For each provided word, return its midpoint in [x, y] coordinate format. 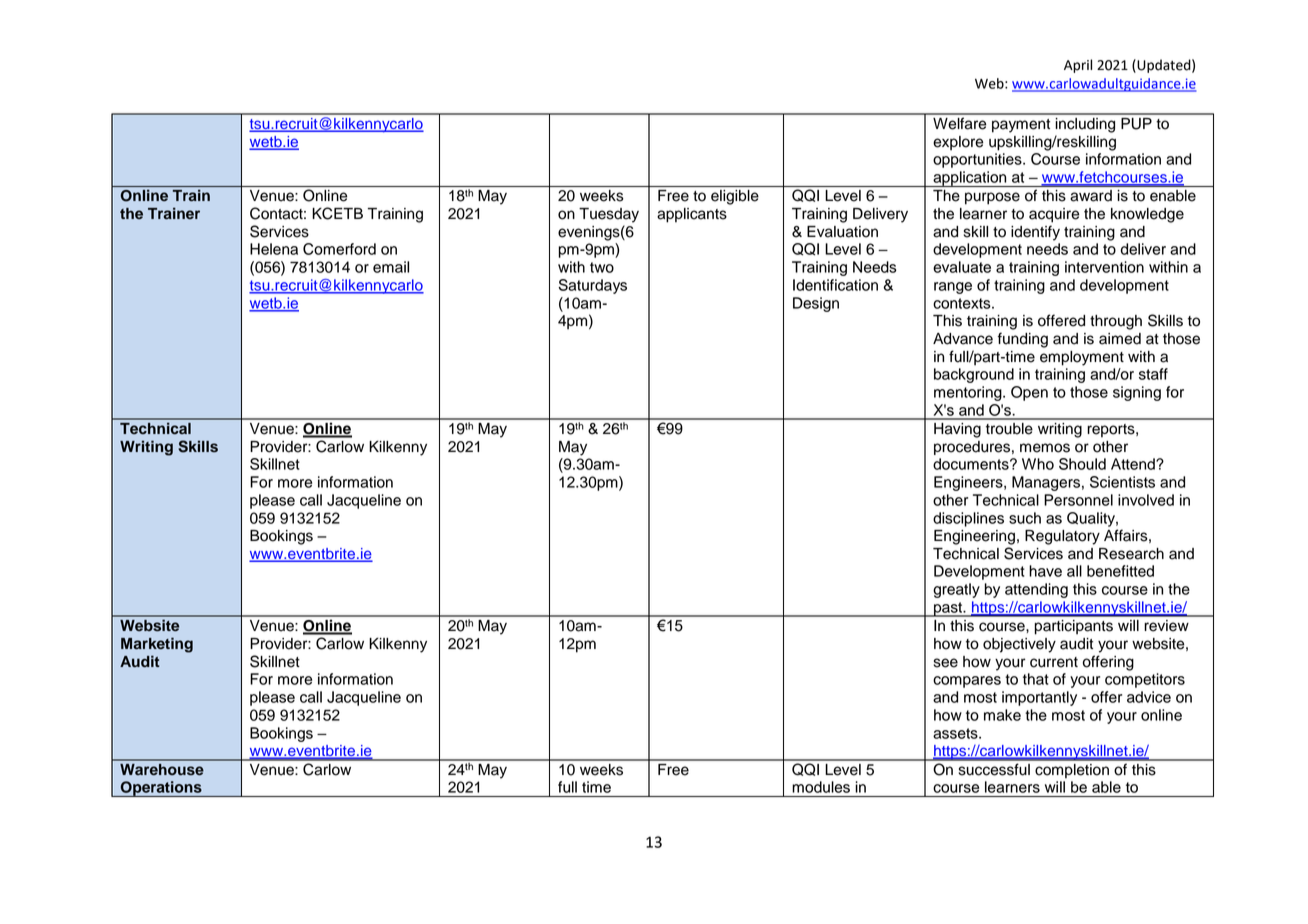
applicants [692, 215]
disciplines [968, 519]
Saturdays [592, 286]
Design [816, 304]
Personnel [1078, 500]
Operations [161, 789]
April [1078, 66]
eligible [735, 197]
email [391, 267]
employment [1082, 358]
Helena [274, 249]
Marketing [157, 645]
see [946, 663]
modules [821, 787]
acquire [1054, 215]
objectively [1019, 645]
